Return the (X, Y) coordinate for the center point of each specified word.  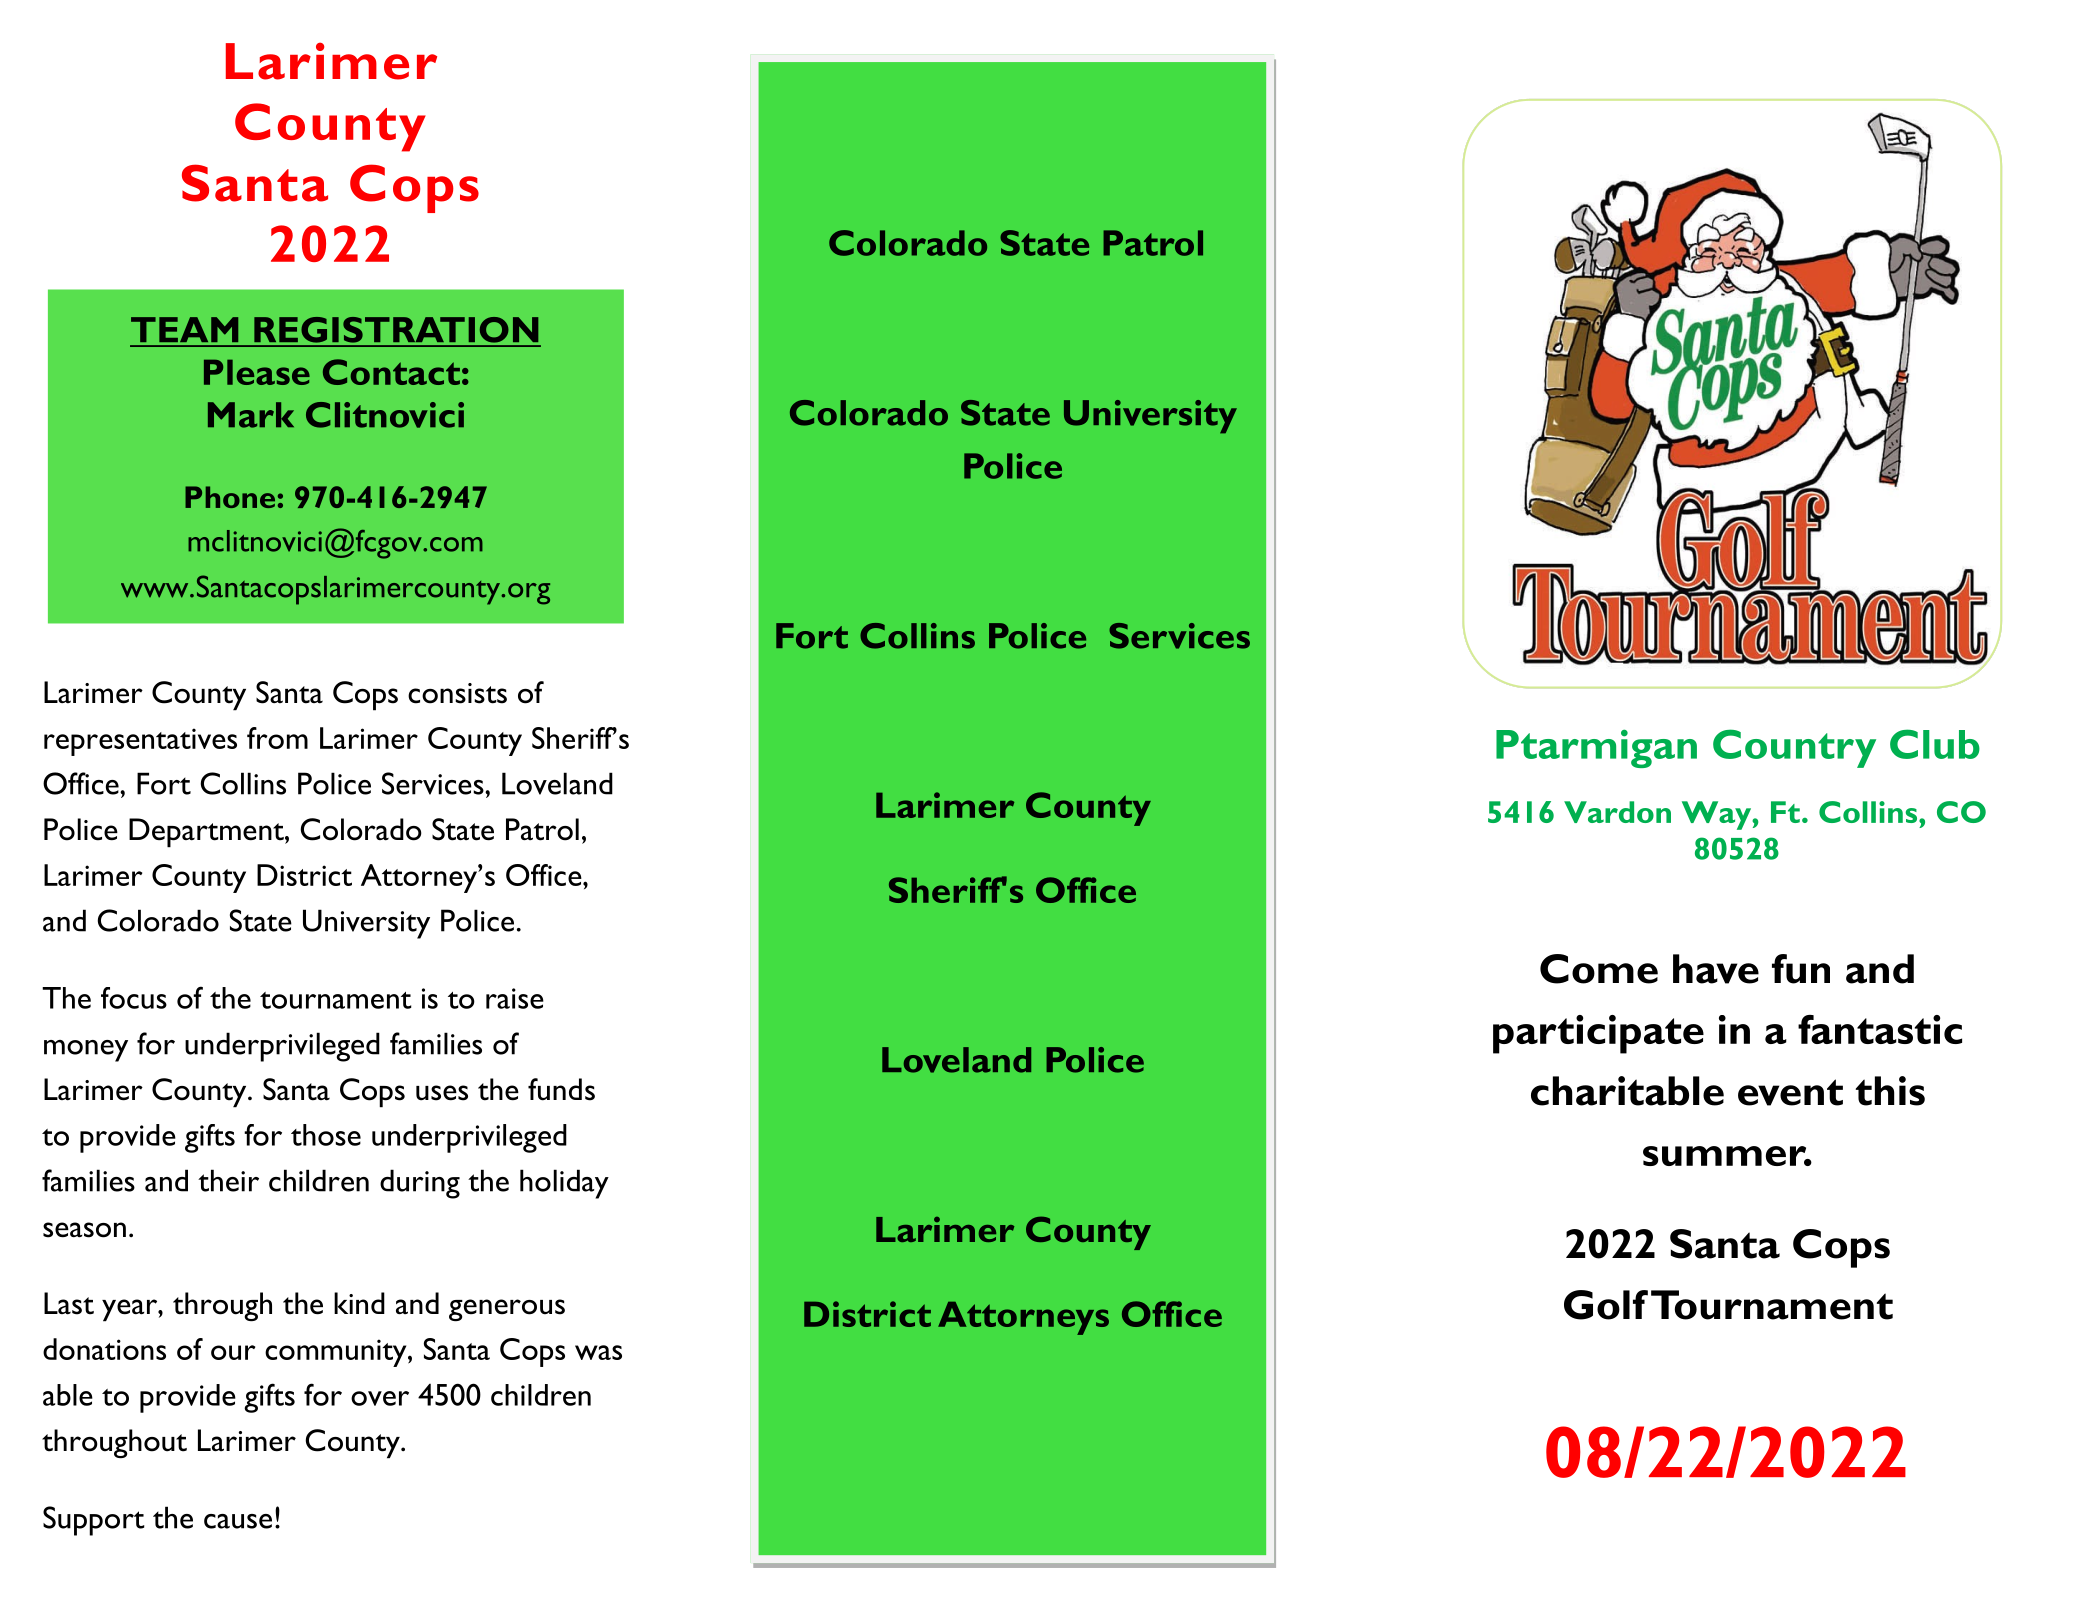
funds (561, 1089)
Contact (391, 372)
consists (457, 693)
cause (238, 1521)
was (598, 1352)
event (1790, 1092)
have (1716, 969)
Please (257, 372)
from (277, 738)
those (326, 1135)
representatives (140, 742)
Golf (1606, 1305)
